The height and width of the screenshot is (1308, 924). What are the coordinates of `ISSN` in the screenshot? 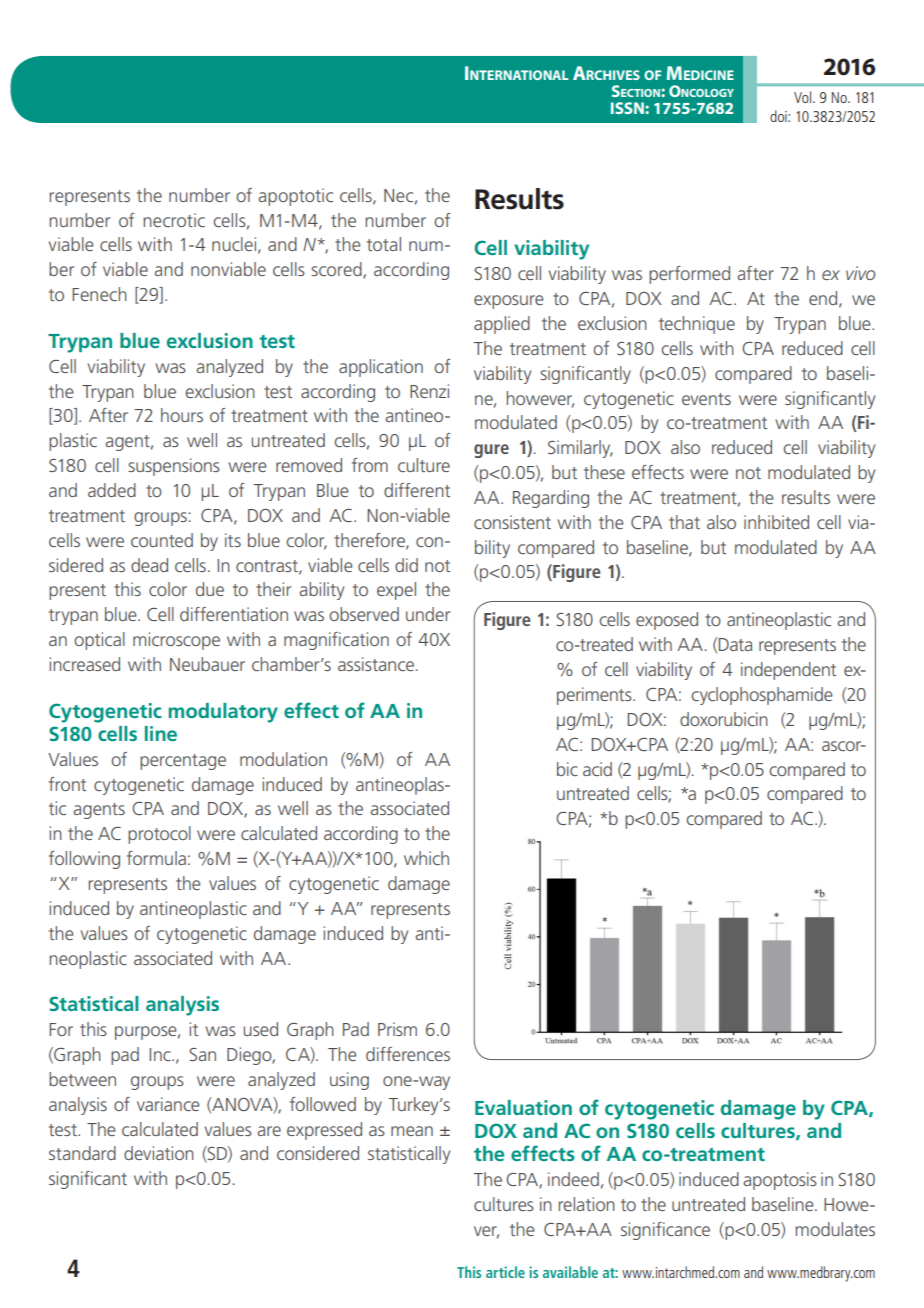 It's located at (628, 108).
